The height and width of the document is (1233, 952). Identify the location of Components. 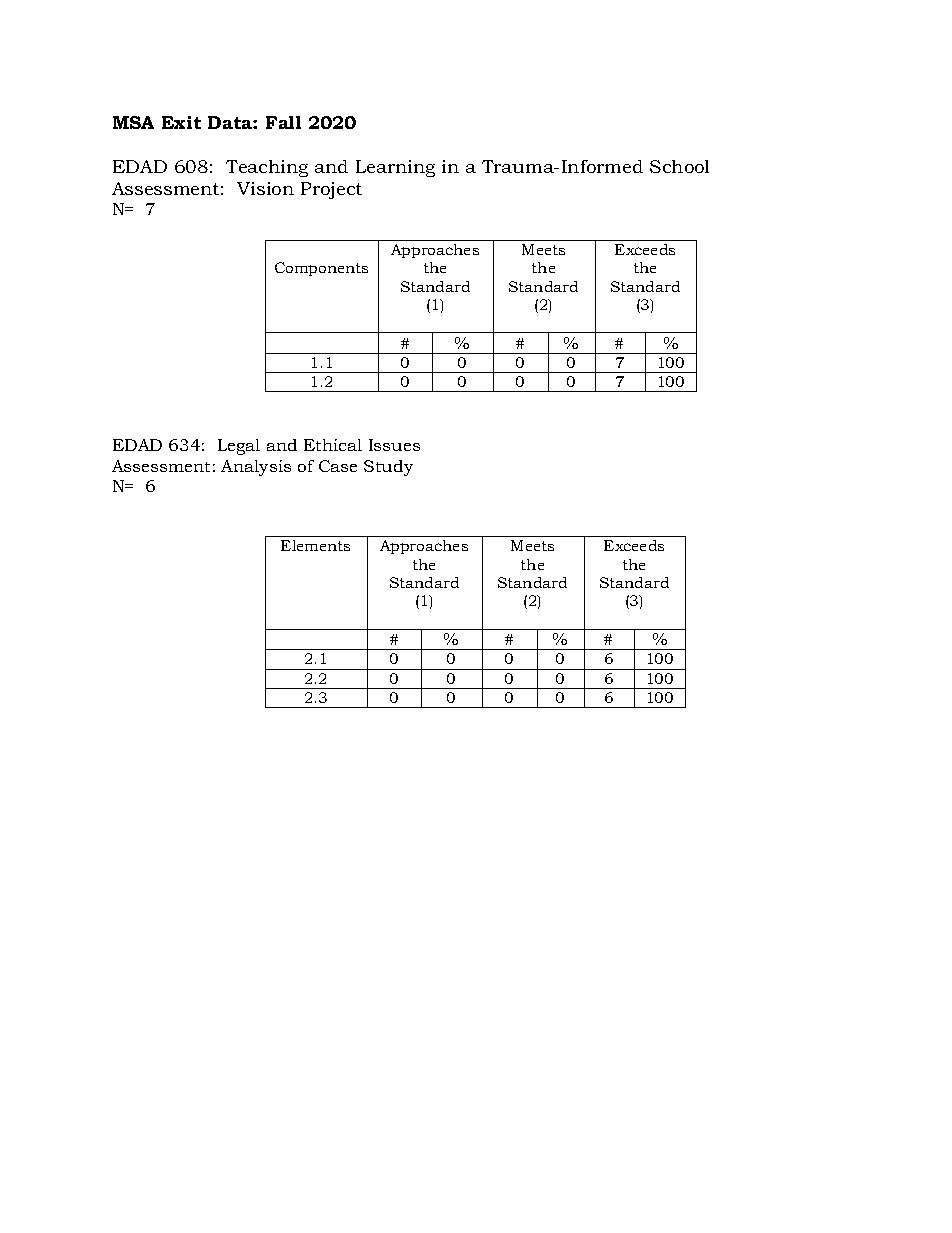
(321, 269).
